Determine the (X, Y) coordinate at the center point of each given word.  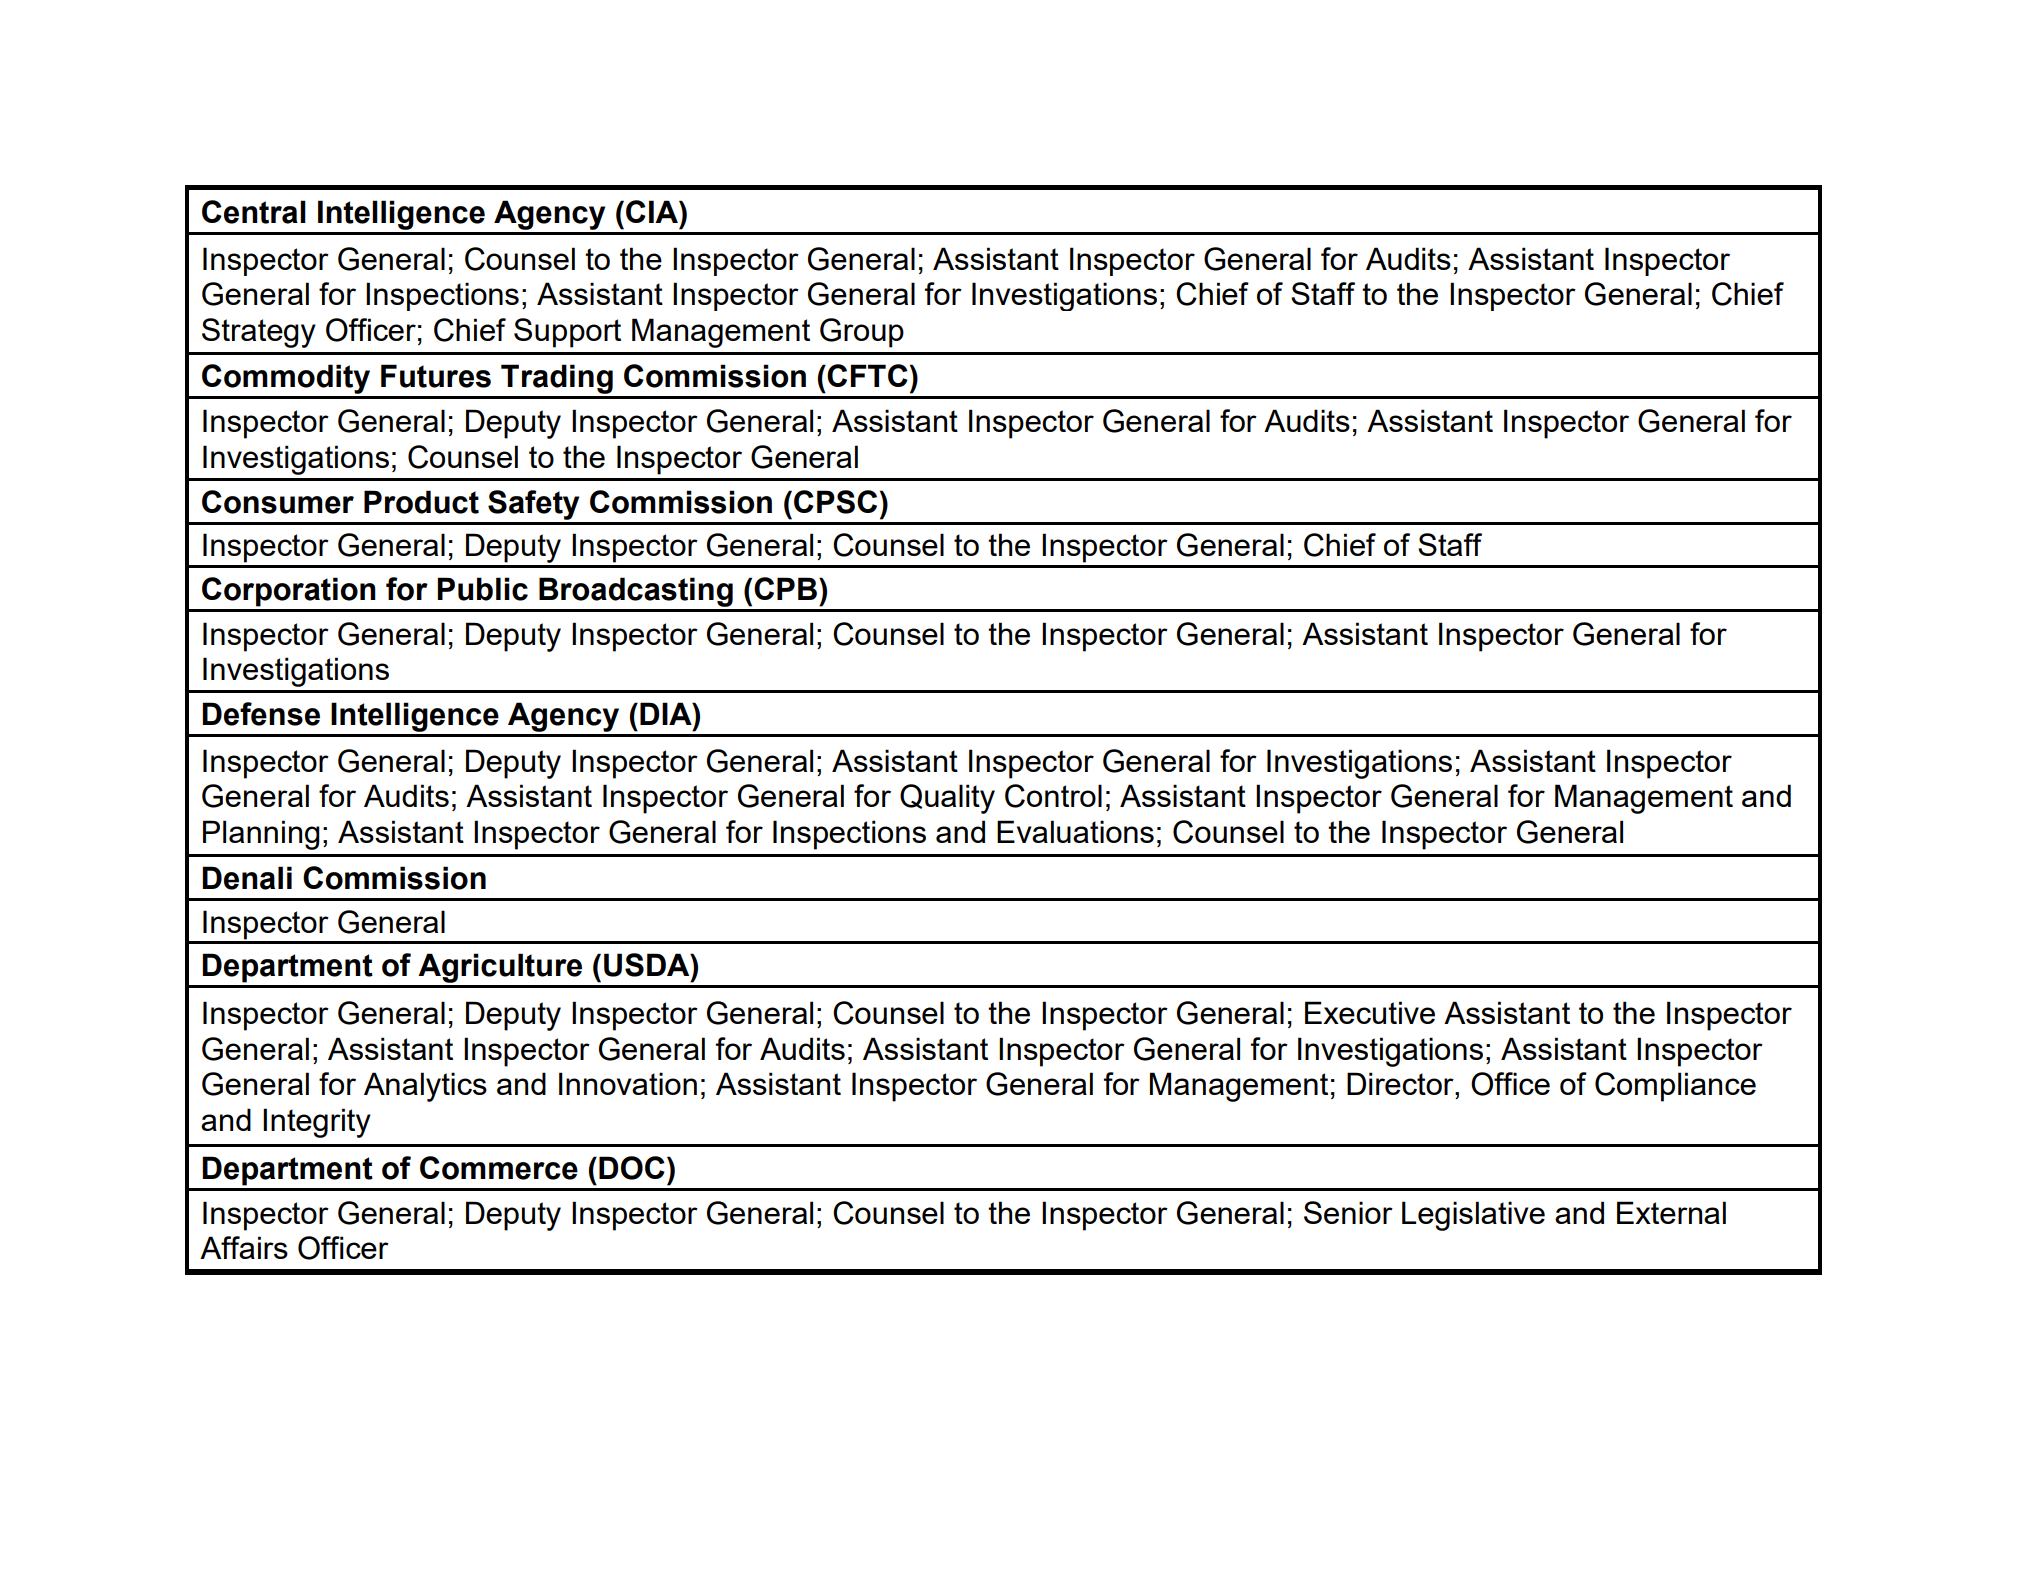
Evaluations (1075, 831)
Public (482, 589)
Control (1053, 796)
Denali (247, 878)
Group (862, 333)
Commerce (499, 1168)
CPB (787, 588)
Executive (1370, 1012)
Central (254, 212)
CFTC (867, 375)
